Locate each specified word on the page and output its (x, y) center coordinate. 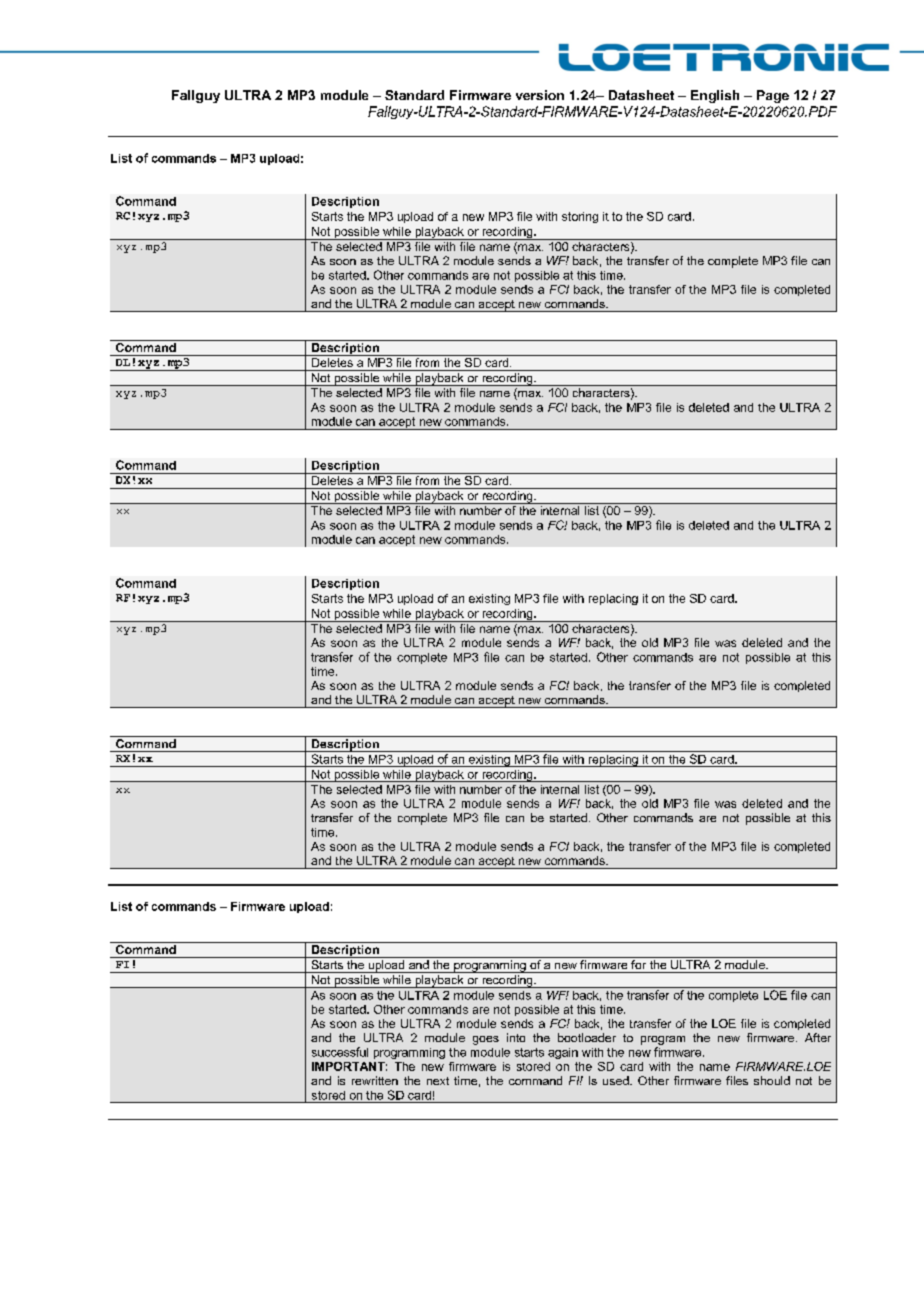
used (617, 1080)
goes (486, 1040)
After (818, 1037)
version (540, 95)
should (772, 1080)
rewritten (375, 1080)
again (563, 1053)
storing (580, 217)
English (715, 96)
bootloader (587, 1037)
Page (773, 96)
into (516, 1037)
